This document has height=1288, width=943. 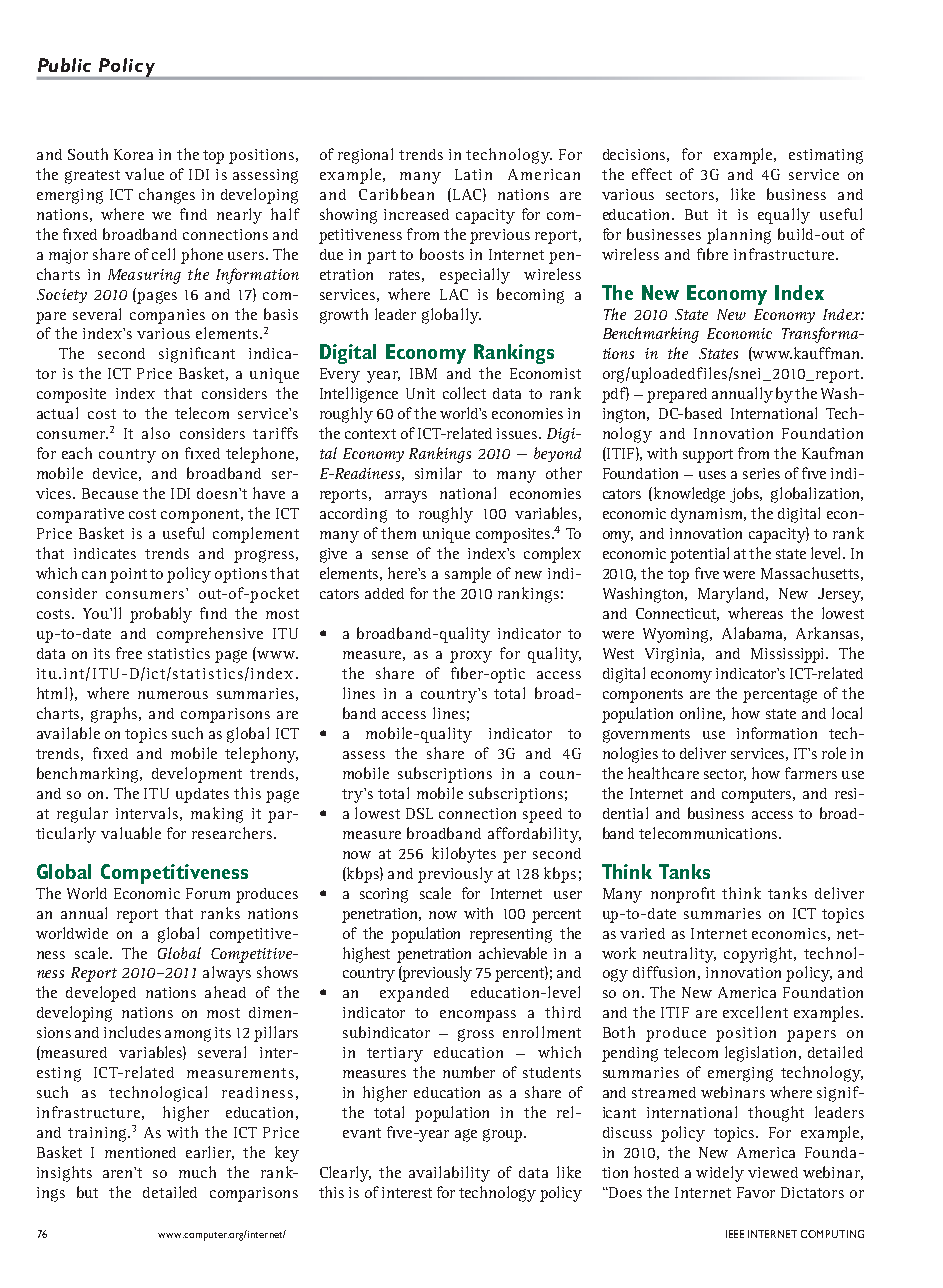 What do you see at coordinates (156, 433) in the document?
I see `also` at bounding box center [156, 433].
